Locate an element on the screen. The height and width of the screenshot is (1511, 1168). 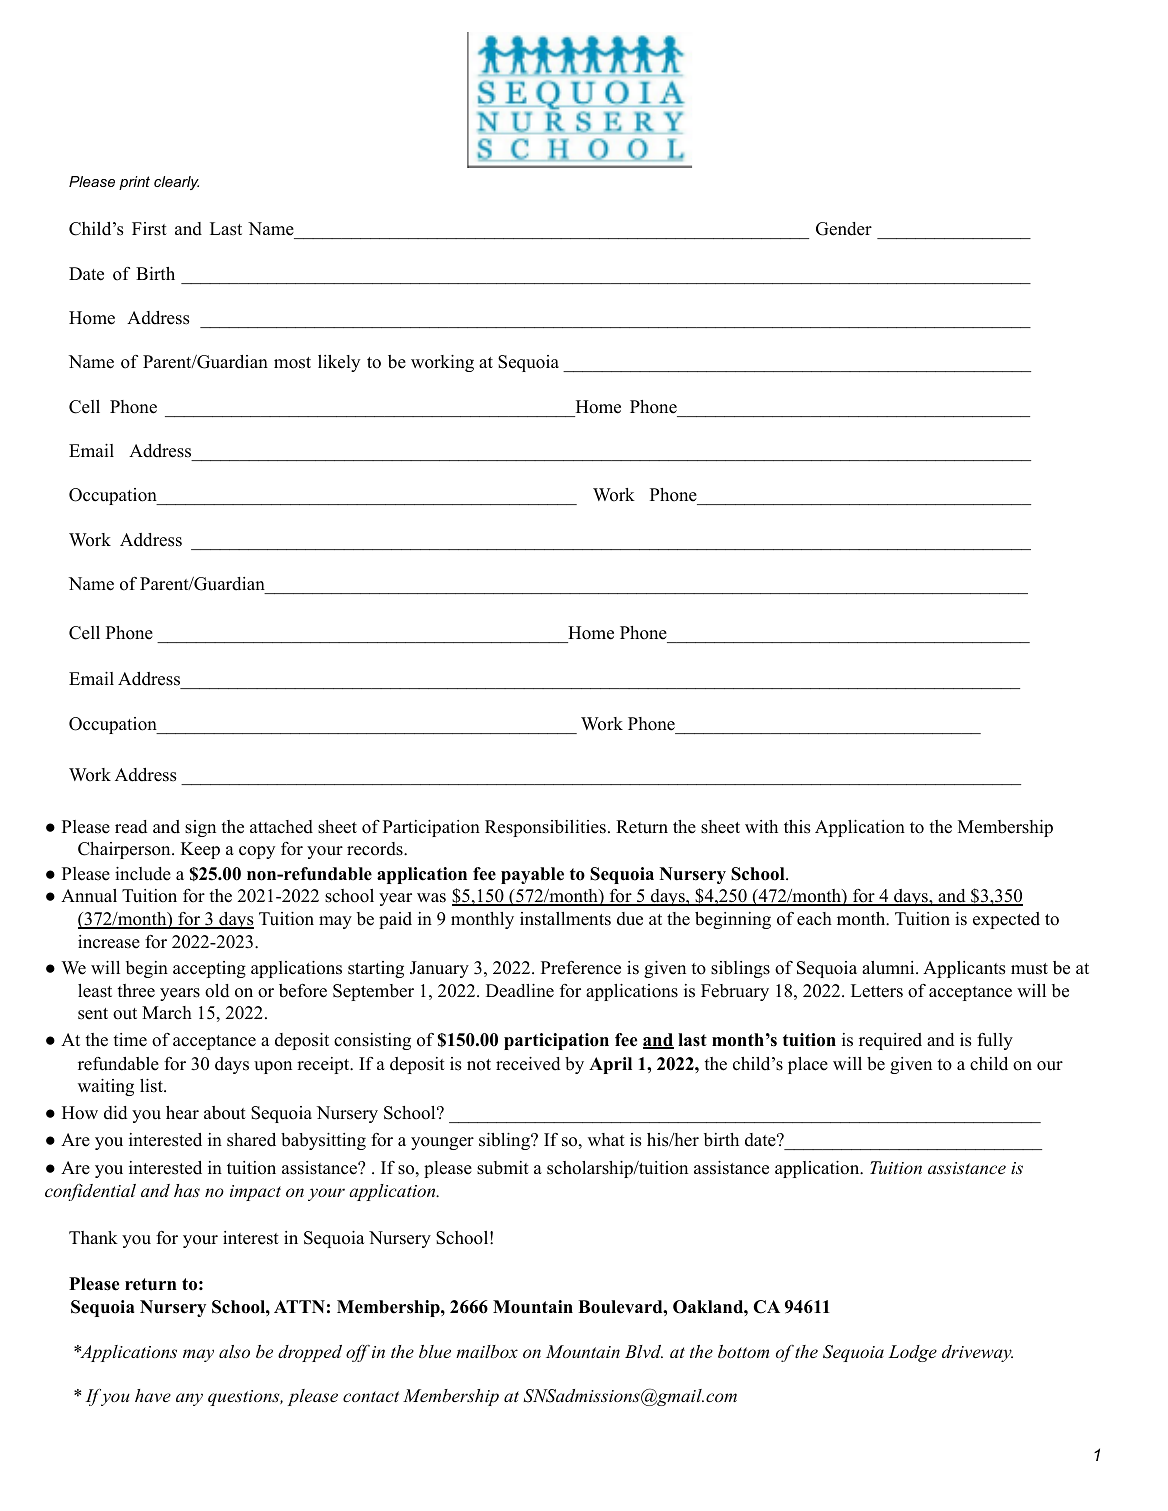
Blvd is located at coordinates (644, 1351).
